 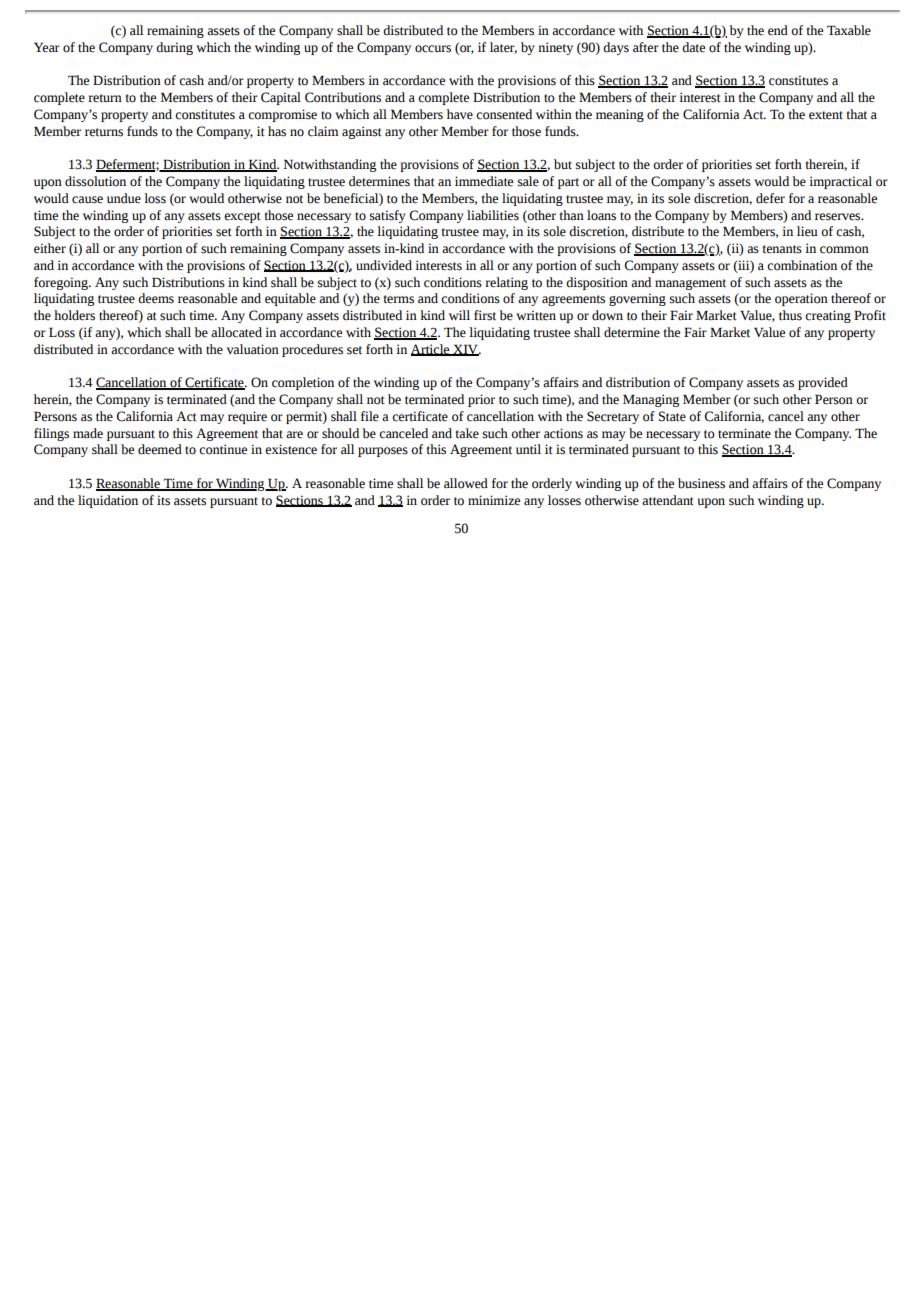 I want to click on allowed, so click(x=466, y=483).
